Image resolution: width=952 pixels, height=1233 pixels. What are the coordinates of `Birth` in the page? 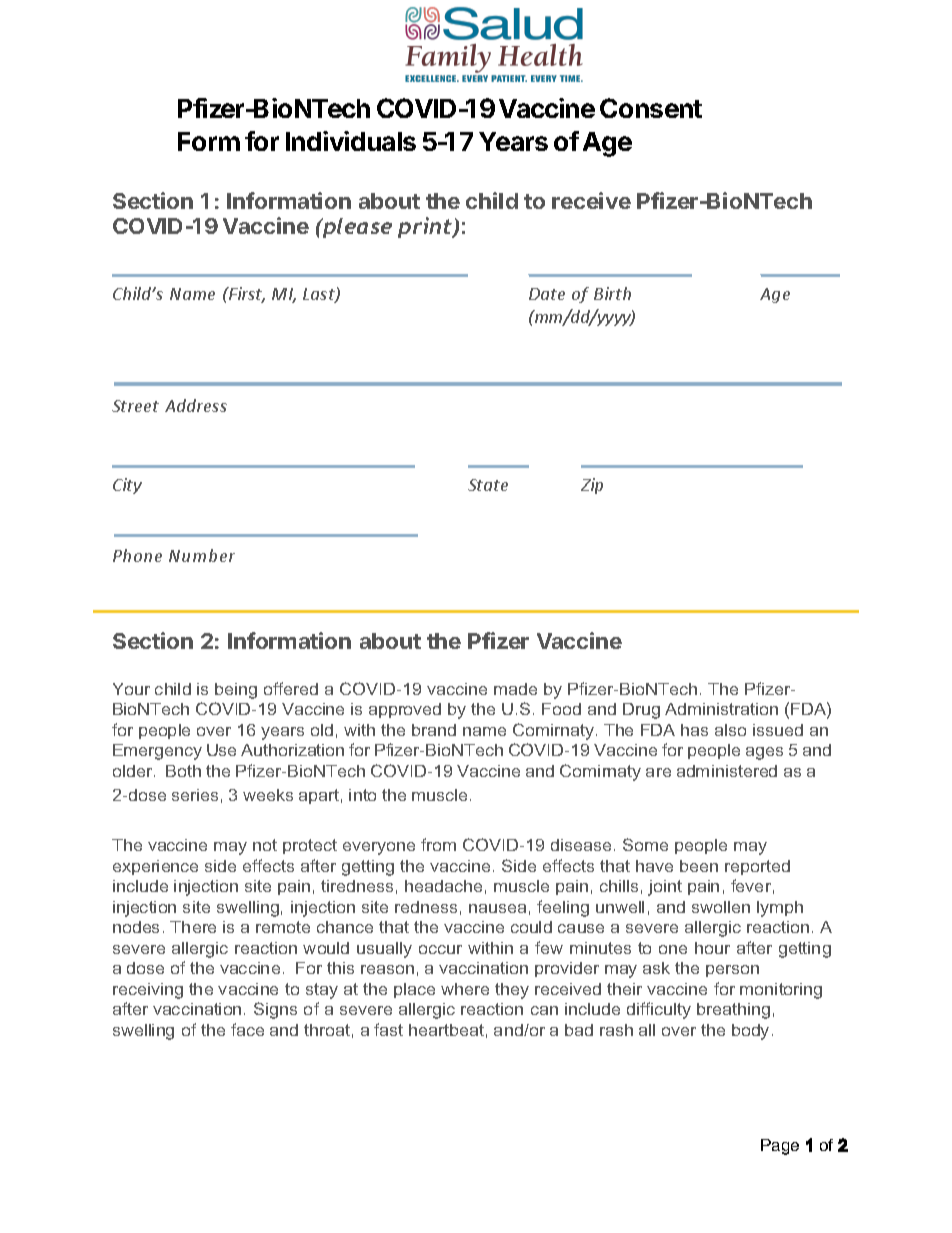 It's located at (612, 293).
